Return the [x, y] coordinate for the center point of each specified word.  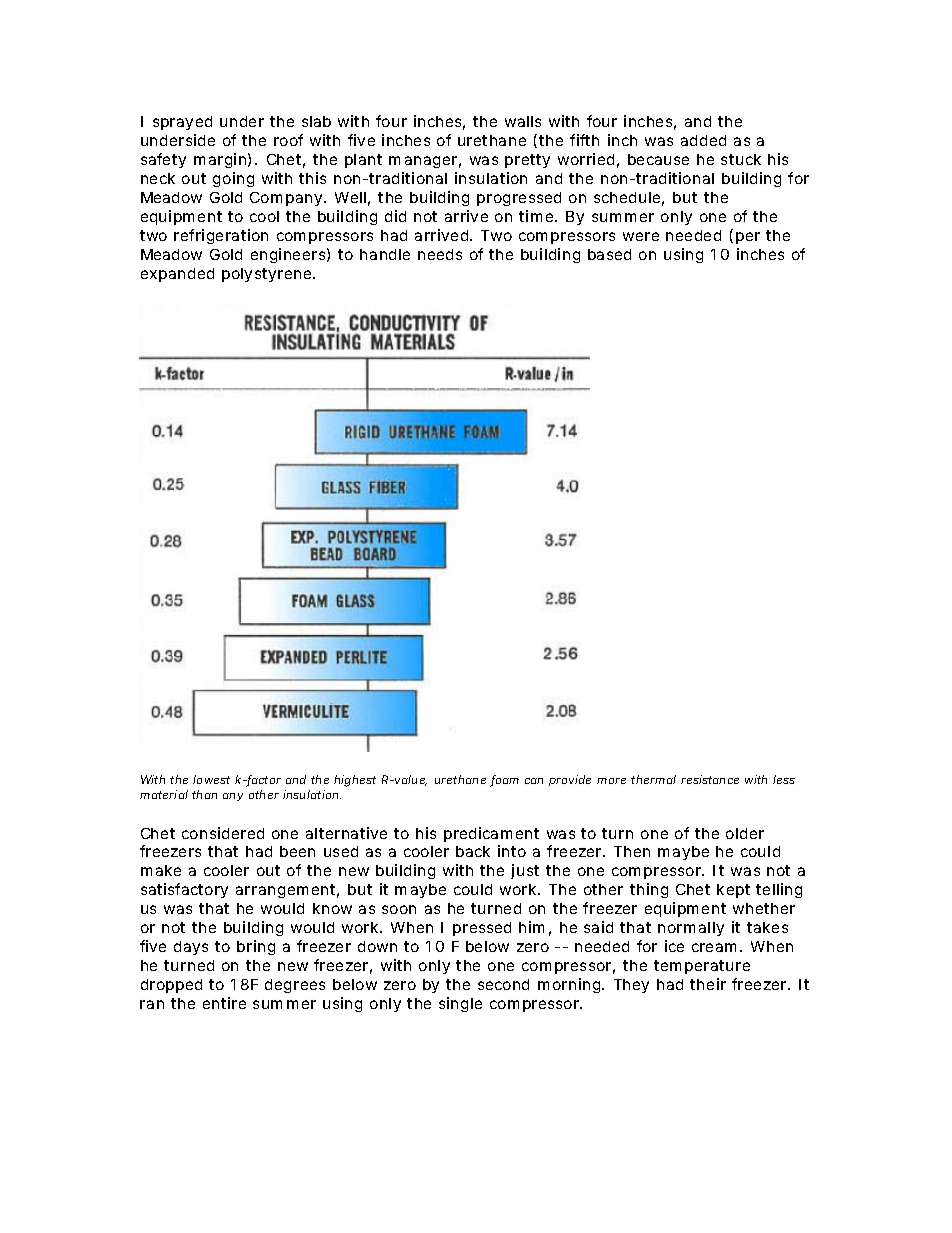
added [703, 140]
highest [355, 781]
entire [224, 1003]
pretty [527, 161]
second [503, 984]
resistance [710, 779]
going [233, 179]
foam [504, 781]
